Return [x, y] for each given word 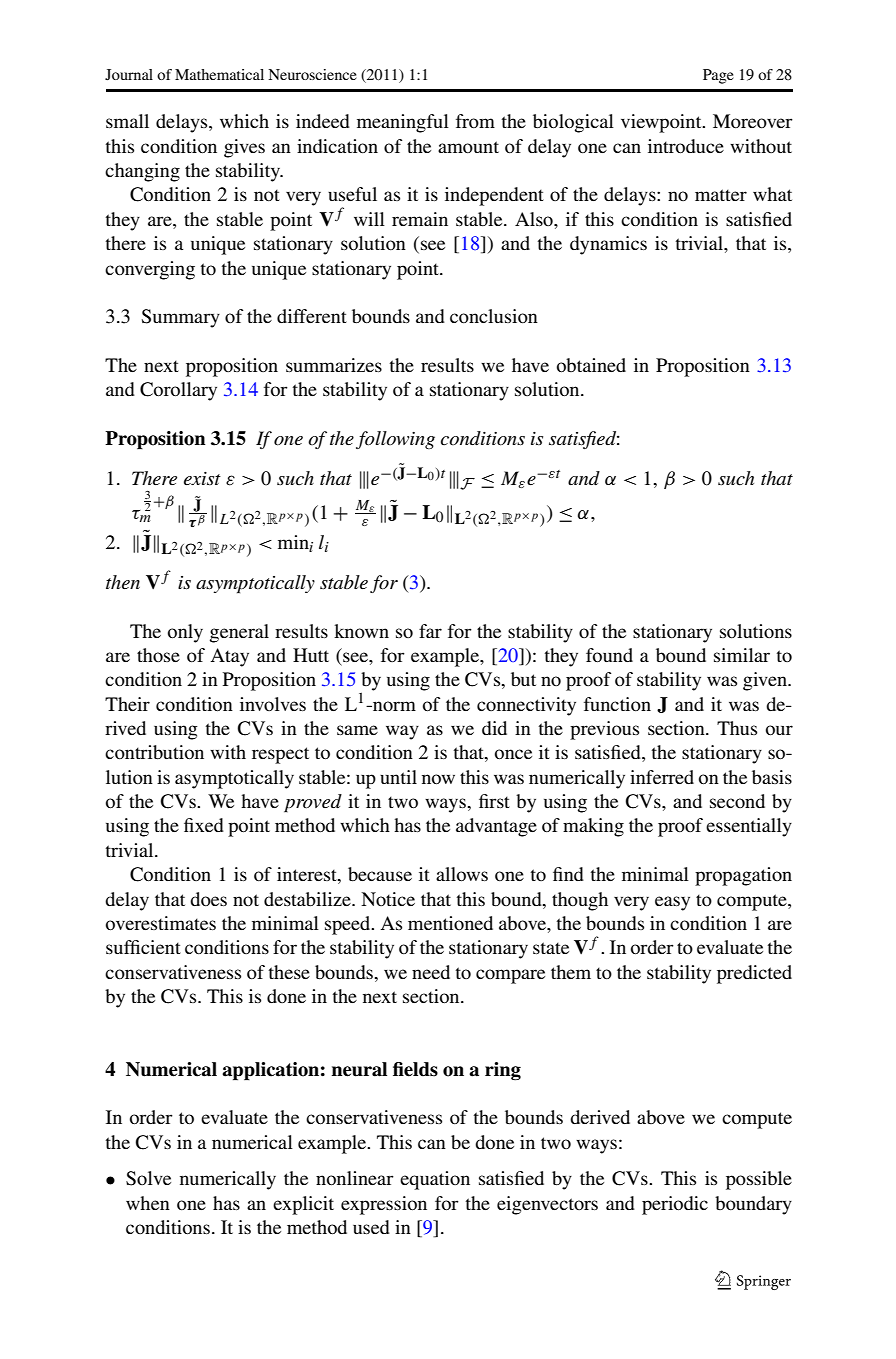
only [185, 633]
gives [244, 148]
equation [435, 1180]
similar [742, 655]
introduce [686, 146]
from [475, 121]
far [430, 631]
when [148, 1203]
